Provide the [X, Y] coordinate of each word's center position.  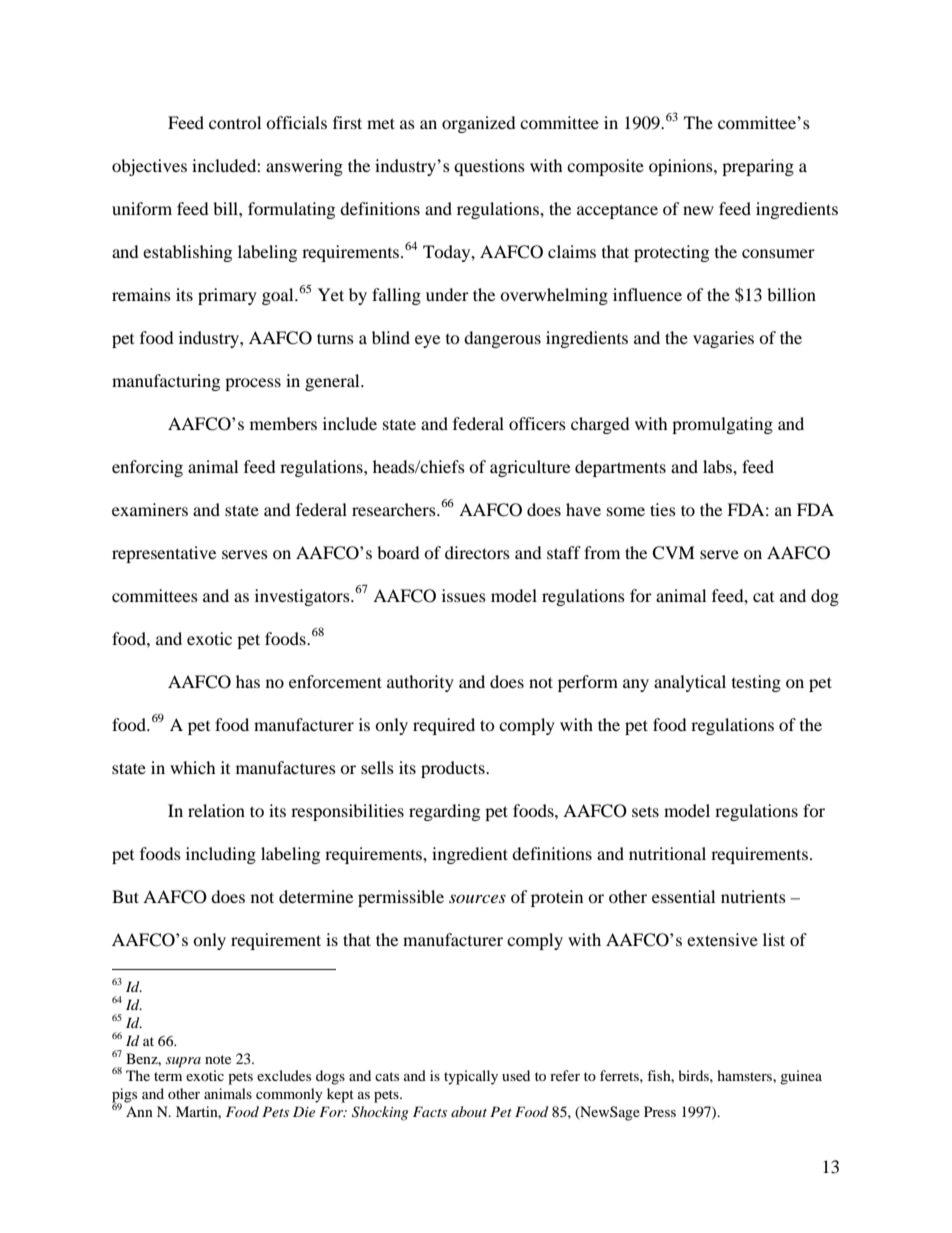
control [235, 122]
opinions [682, 167]
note [218, 1059]
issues [464, 595]
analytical [690, 683]
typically [471, 1077]
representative [164, 554]
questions [489, 167]
